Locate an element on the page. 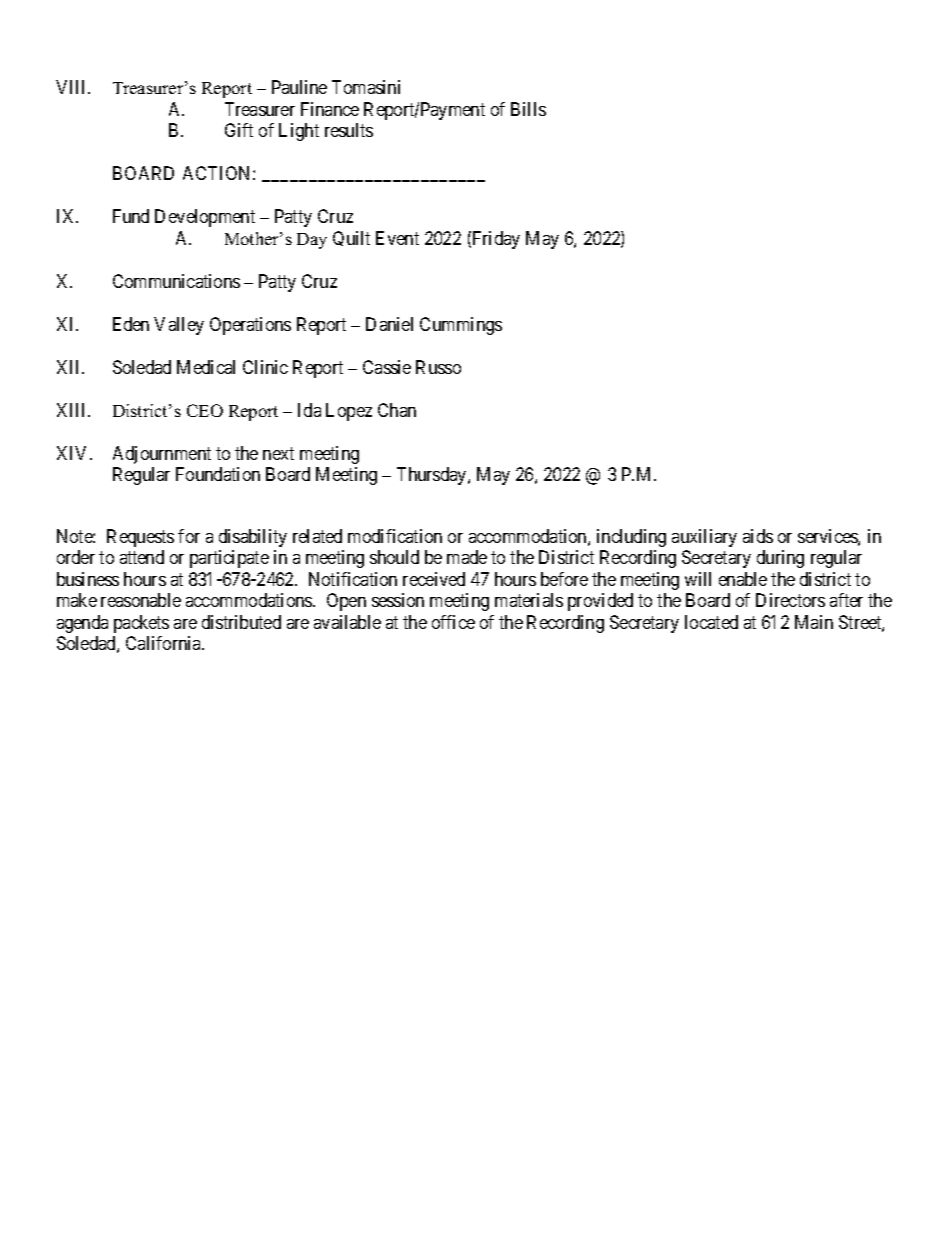  Bills is located at coordinates (528, 109).
